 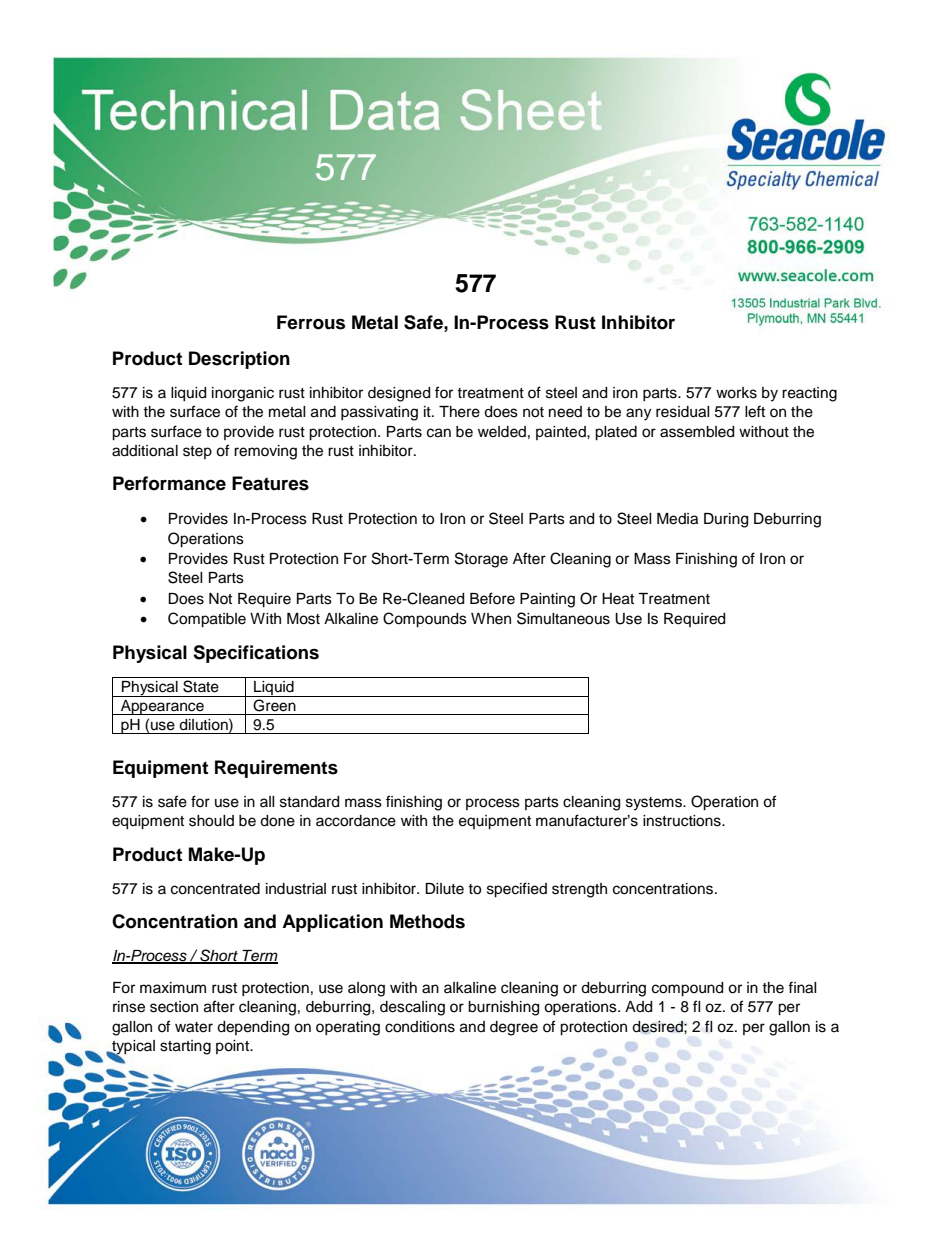 I want to click on Specifications, so click(x=256, y=654).
